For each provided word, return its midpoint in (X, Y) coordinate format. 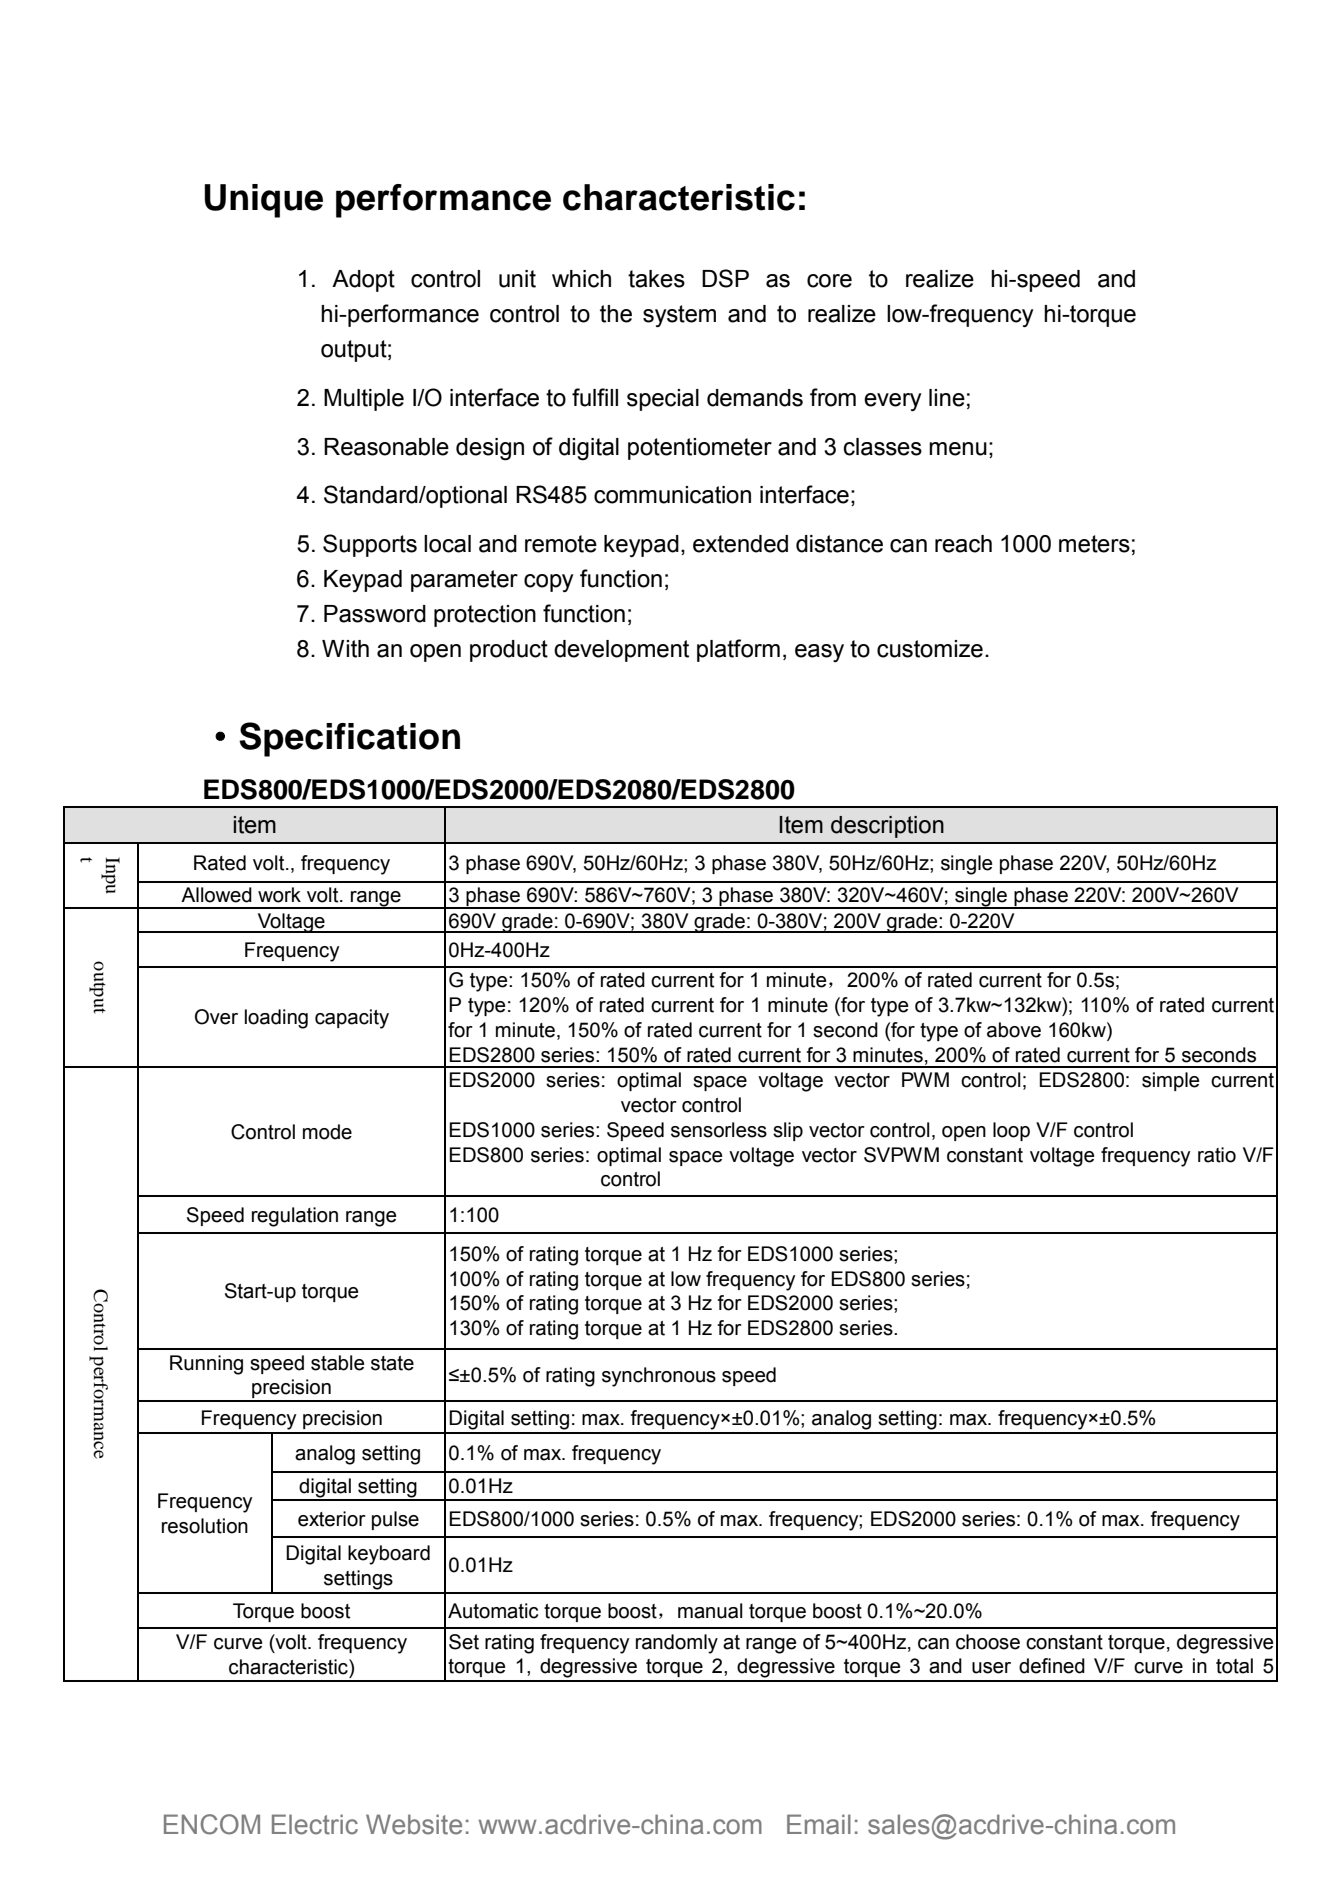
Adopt (363, 281)
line (947, 398)
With (345, 649)
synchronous (659, 1377)
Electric (315, 1824)
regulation (295, 1217)
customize (930, 649)
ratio (1217, 1155)
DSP (725, 278)
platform (738, 650)
